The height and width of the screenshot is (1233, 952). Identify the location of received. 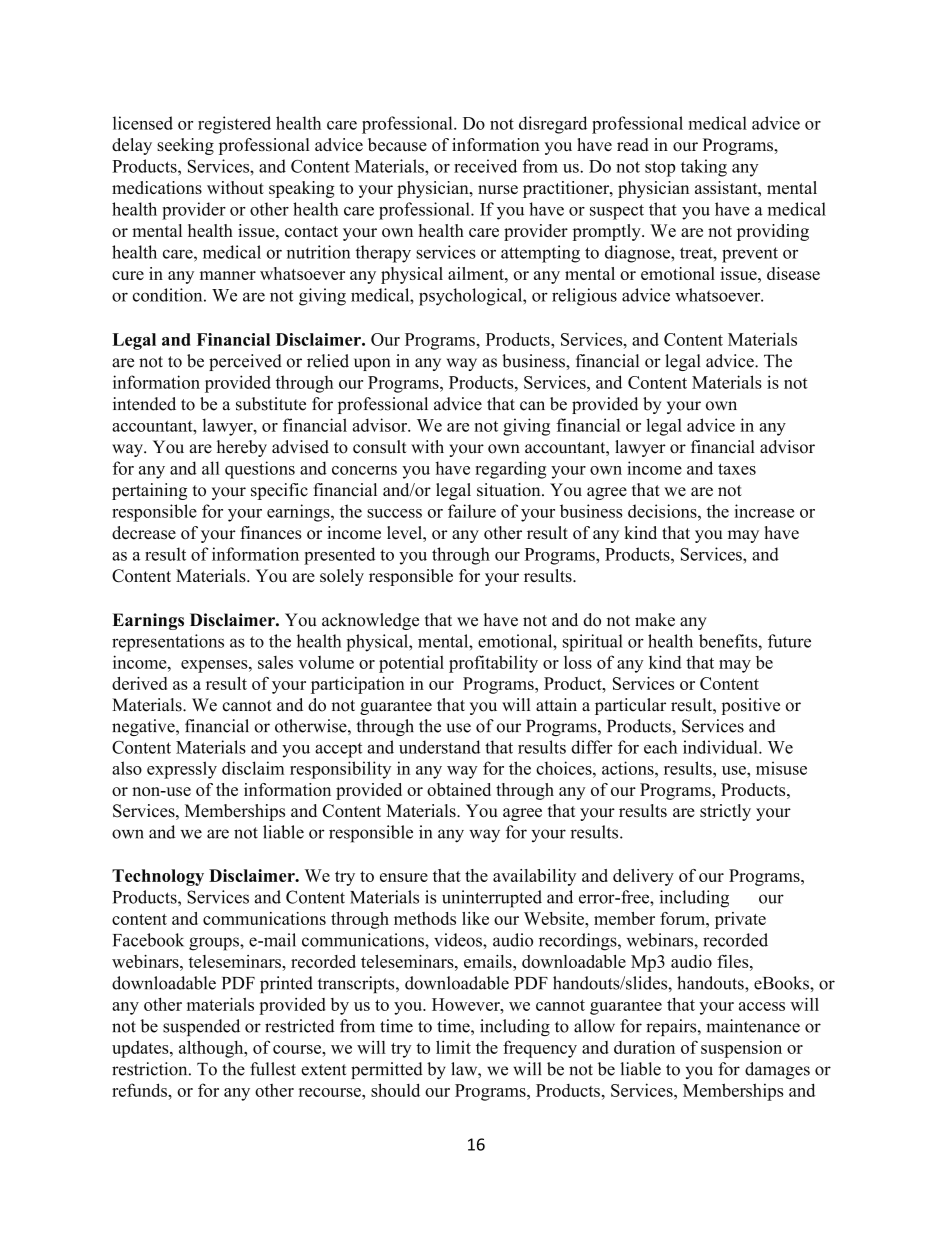
(485, 166).
